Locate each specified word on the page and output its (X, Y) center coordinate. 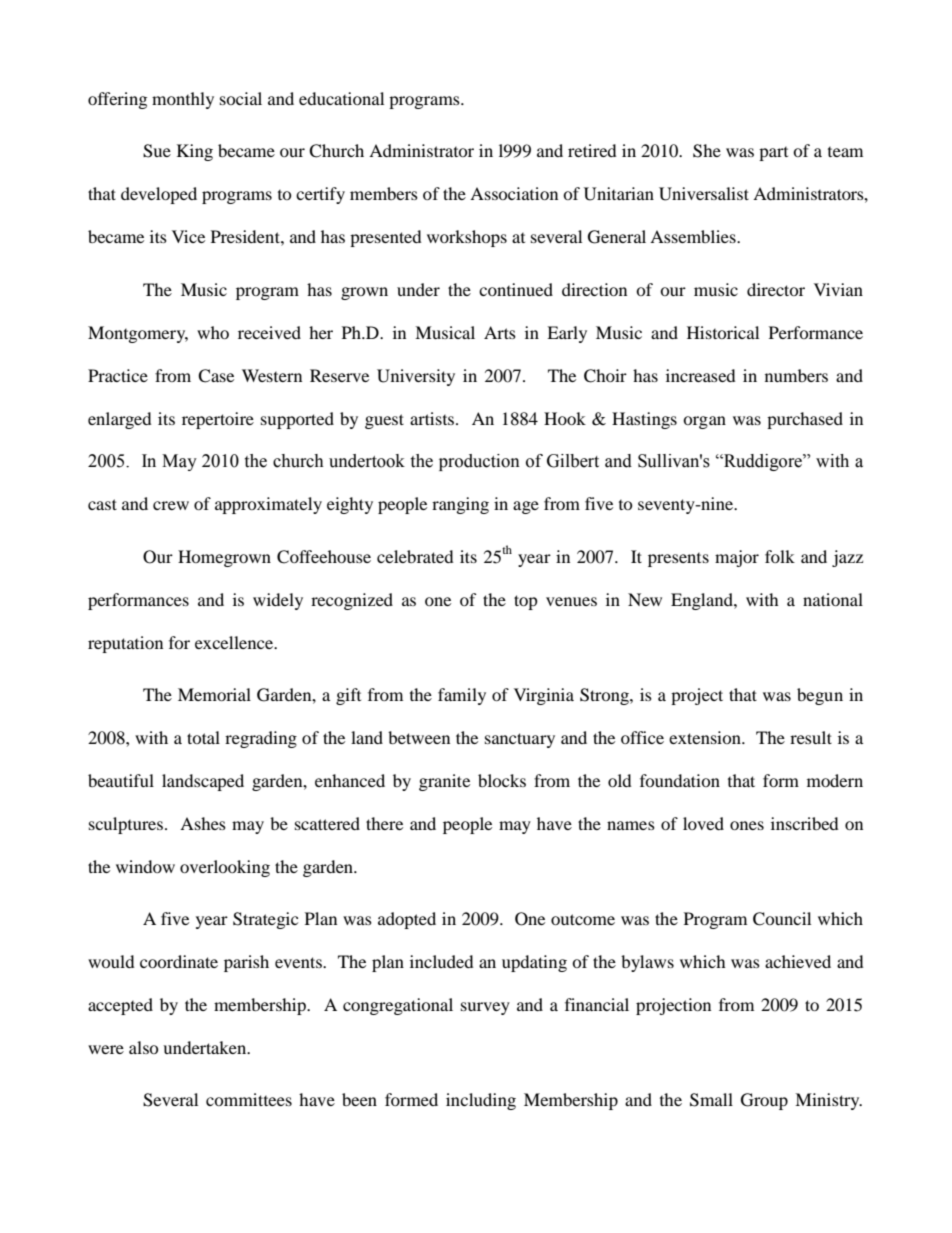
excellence (235, 642)
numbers (796, 375)
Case (216, 376)
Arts (500, 332)
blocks (502, 780)
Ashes (203, 823)
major (737, 558)
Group (764, 1101)
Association (514, 193)
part (773, 154)
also (144, 1047)
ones (747, 825)
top (526, 602)
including (481, 1101)
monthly (183, 100)
